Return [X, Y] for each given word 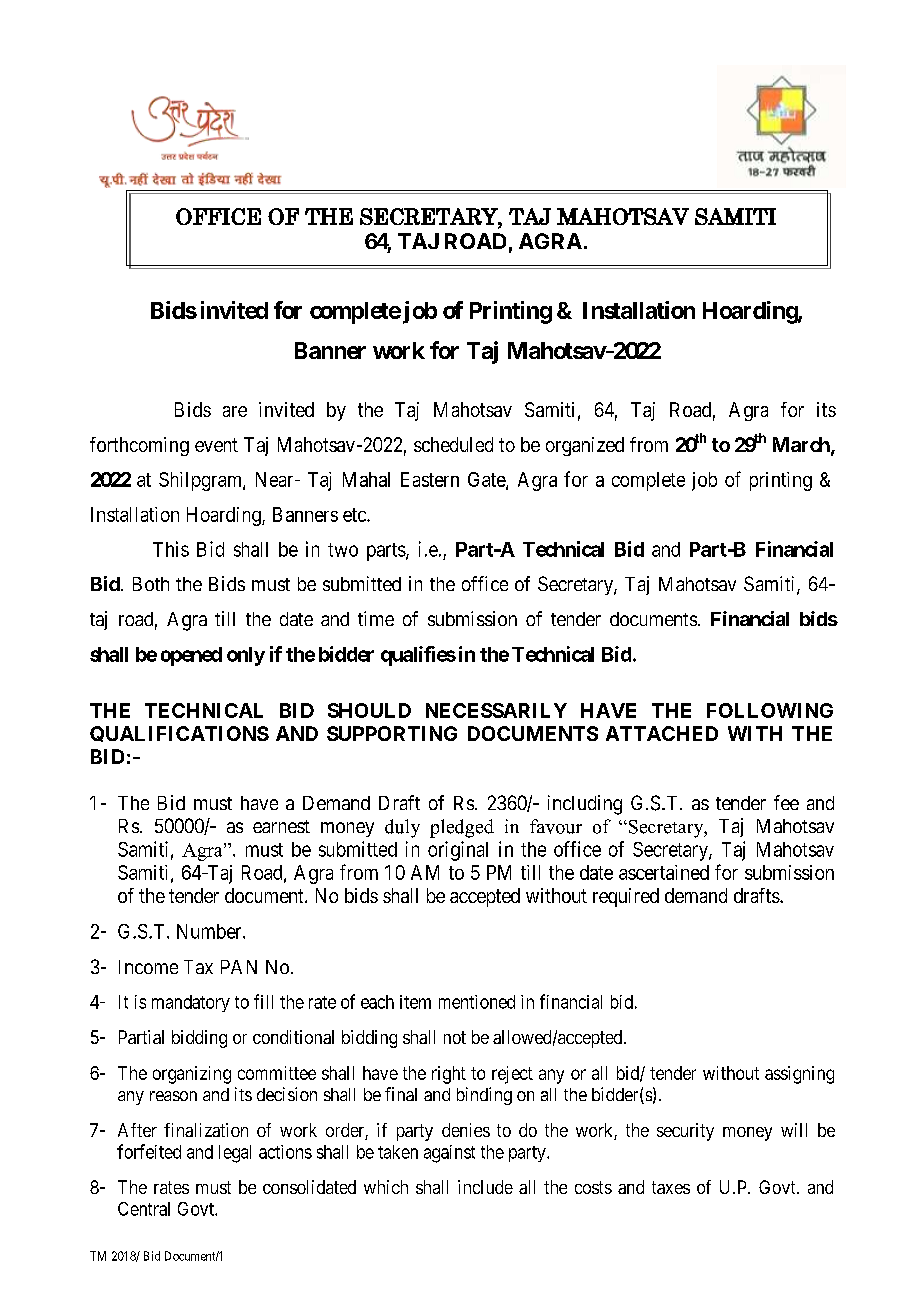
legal [235, 1154]
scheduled [453, 444]
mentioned [477, 1002]
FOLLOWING [770, 710]
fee [786, 802]
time [376, 618]
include [485, 1187]
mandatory [191, 1003]
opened [191, 656]
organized [585, 446]
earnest [281, 826]
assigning [799, 1075]
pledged [462, 828]
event [216, 445]
